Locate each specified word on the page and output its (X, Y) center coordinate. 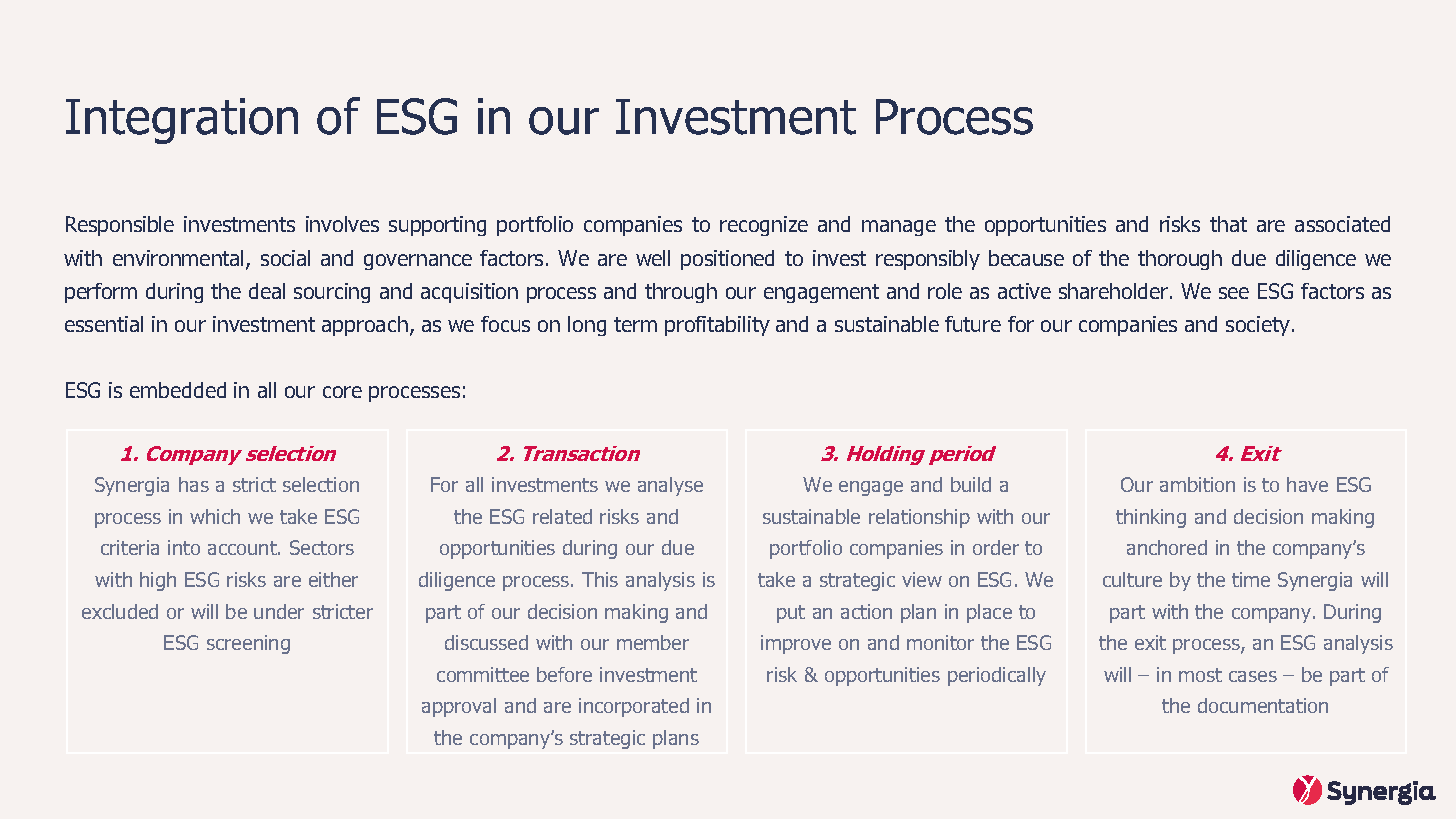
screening (248, 644)
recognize (764, 226)
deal (267, 291)
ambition (1197, 484)
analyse (670, 486)
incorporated (634, 707)
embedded (178, 390)
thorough (1180, 260)
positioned (727, 260)
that (1228, 224)
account (243, 548)
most (1200, 675)
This (600, 579)
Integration (182, 121)
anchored (1167, 547)
